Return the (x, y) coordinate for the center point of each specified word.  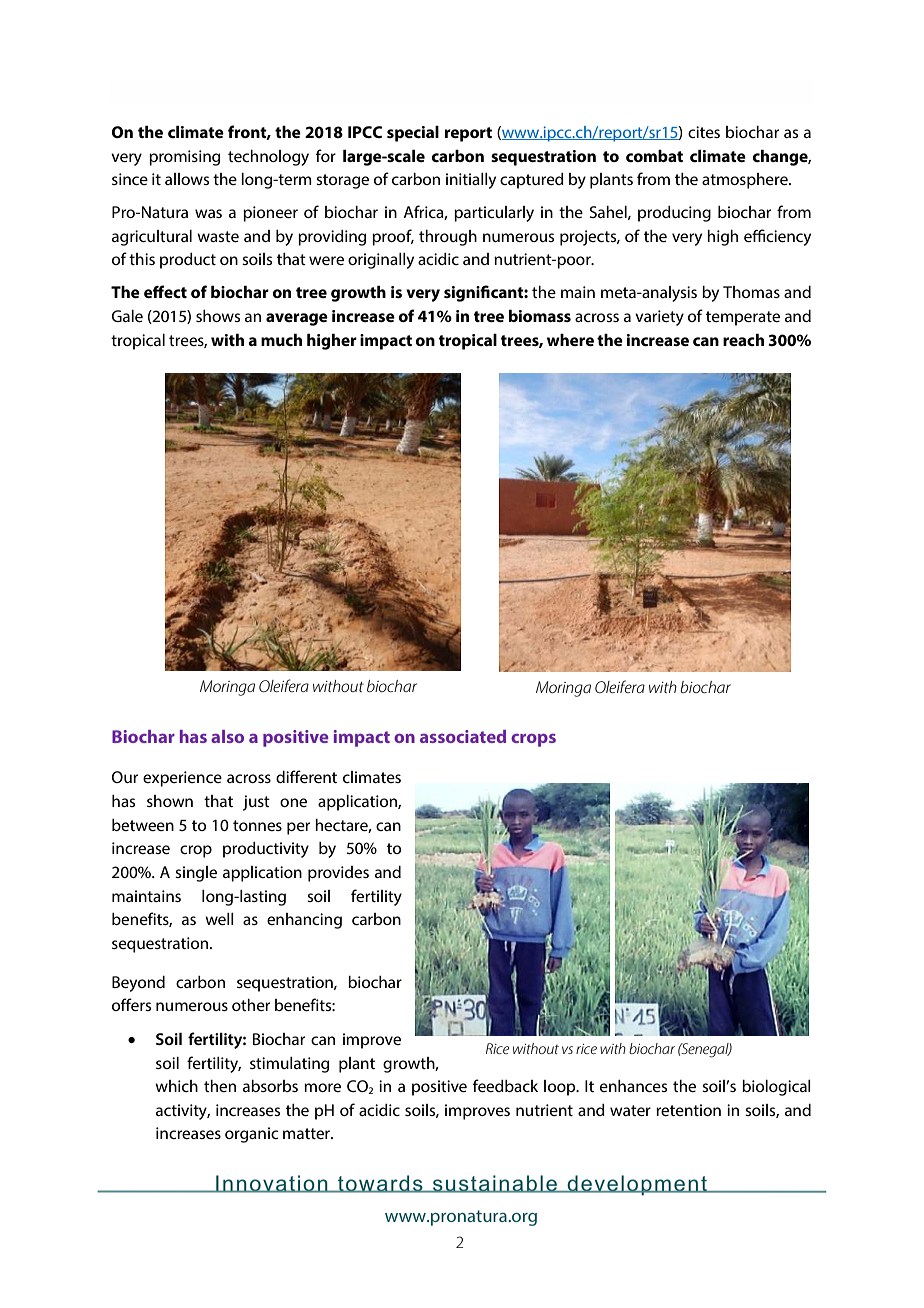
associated (463, 736)
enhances (633, 1086)
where (570, 340)
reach (743, 339)
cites (704, 132)
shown (170, 801)
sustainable (495, 1184)
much (281, 339)
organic (251, 1135)
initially (471, 181)
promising (184, 158)
